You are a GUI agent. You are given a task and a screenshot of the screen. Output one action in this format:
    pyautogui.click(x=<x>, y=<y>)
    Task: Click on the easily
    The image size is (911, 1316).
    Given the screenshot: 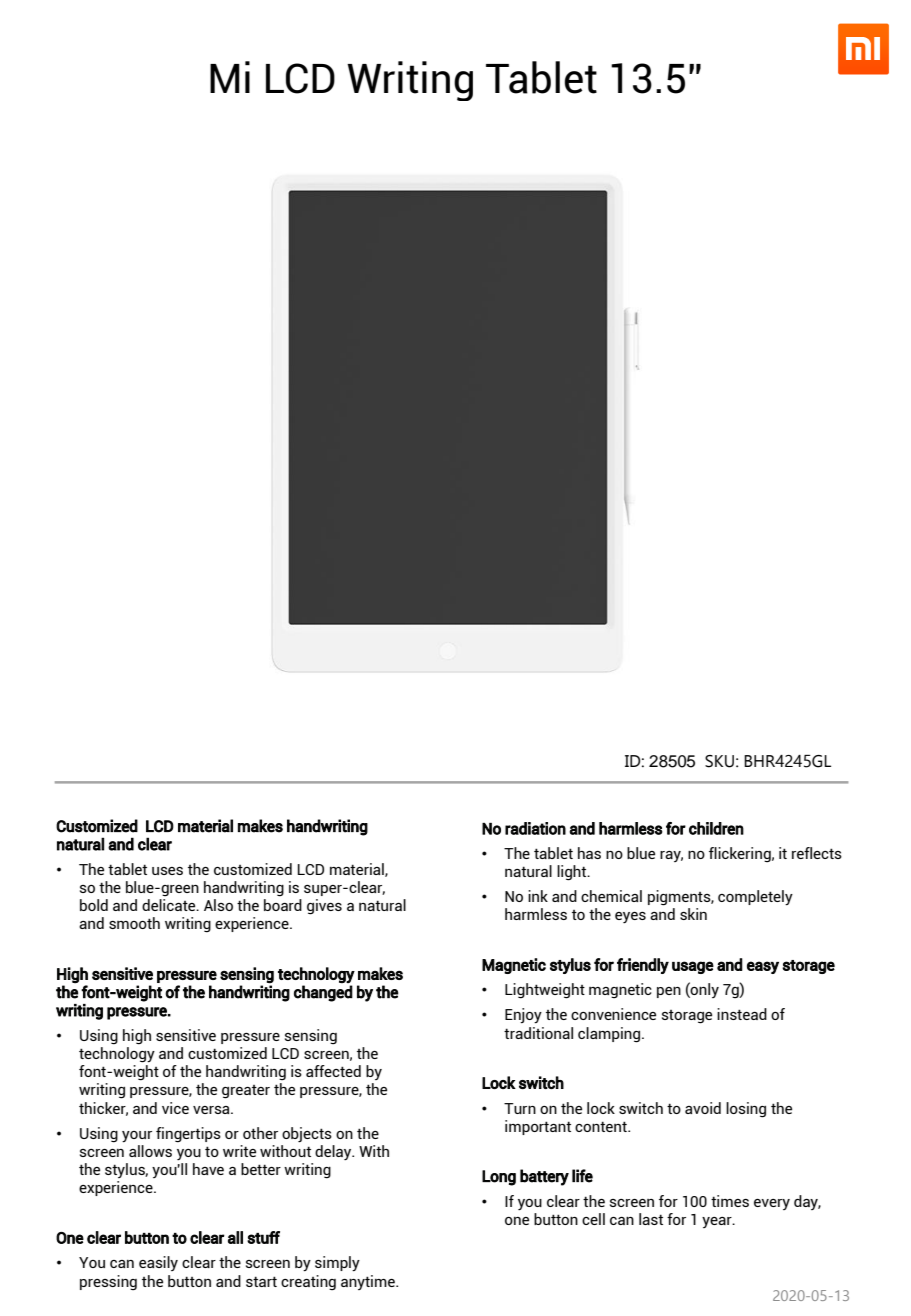 What is the action you would take?
    pyautogui.click(x=158, y=1263)
